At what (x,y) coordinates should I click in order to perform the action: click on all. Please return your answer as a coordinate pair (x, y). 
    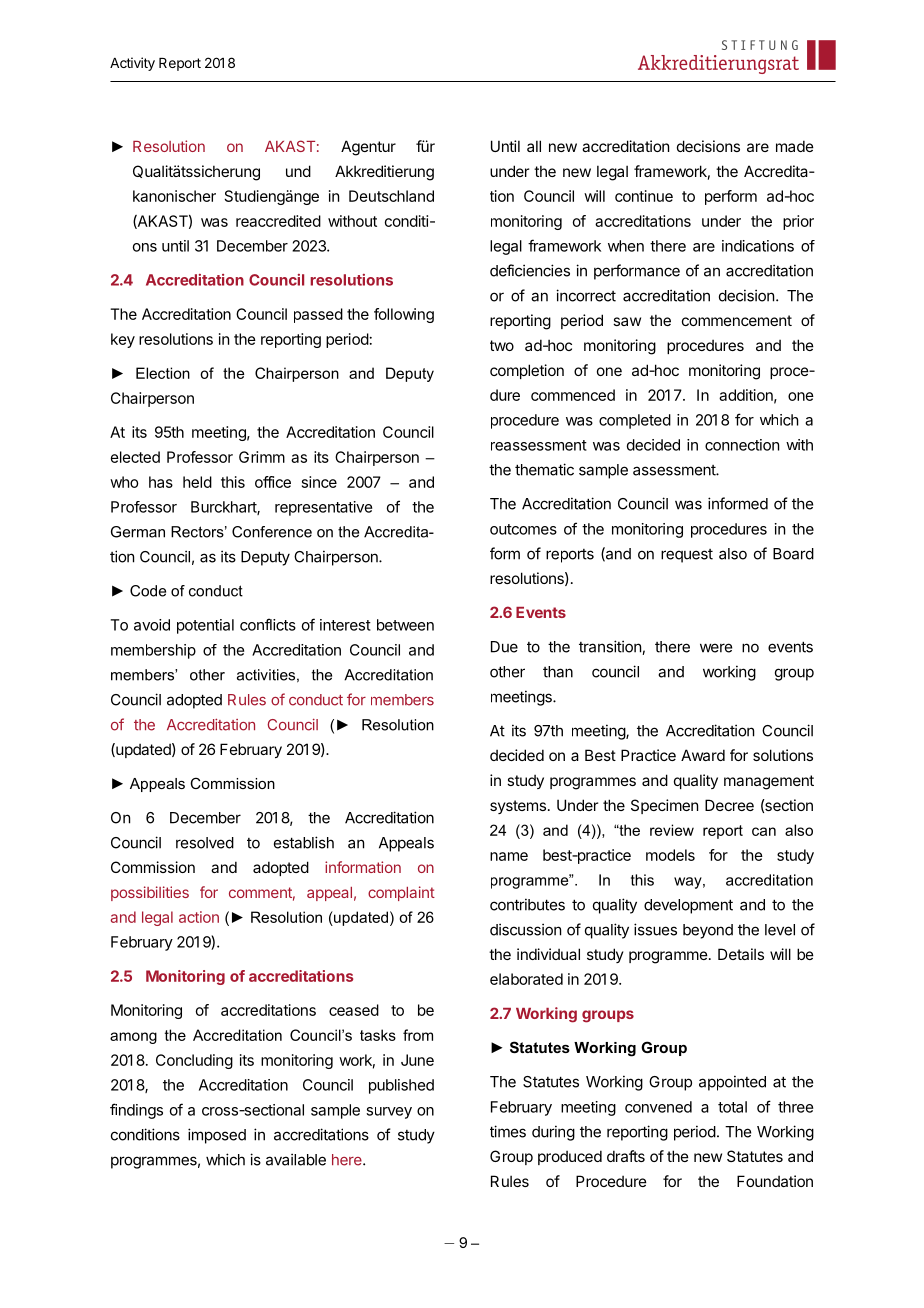
    Looking at the image, I should click on (534, 146).
